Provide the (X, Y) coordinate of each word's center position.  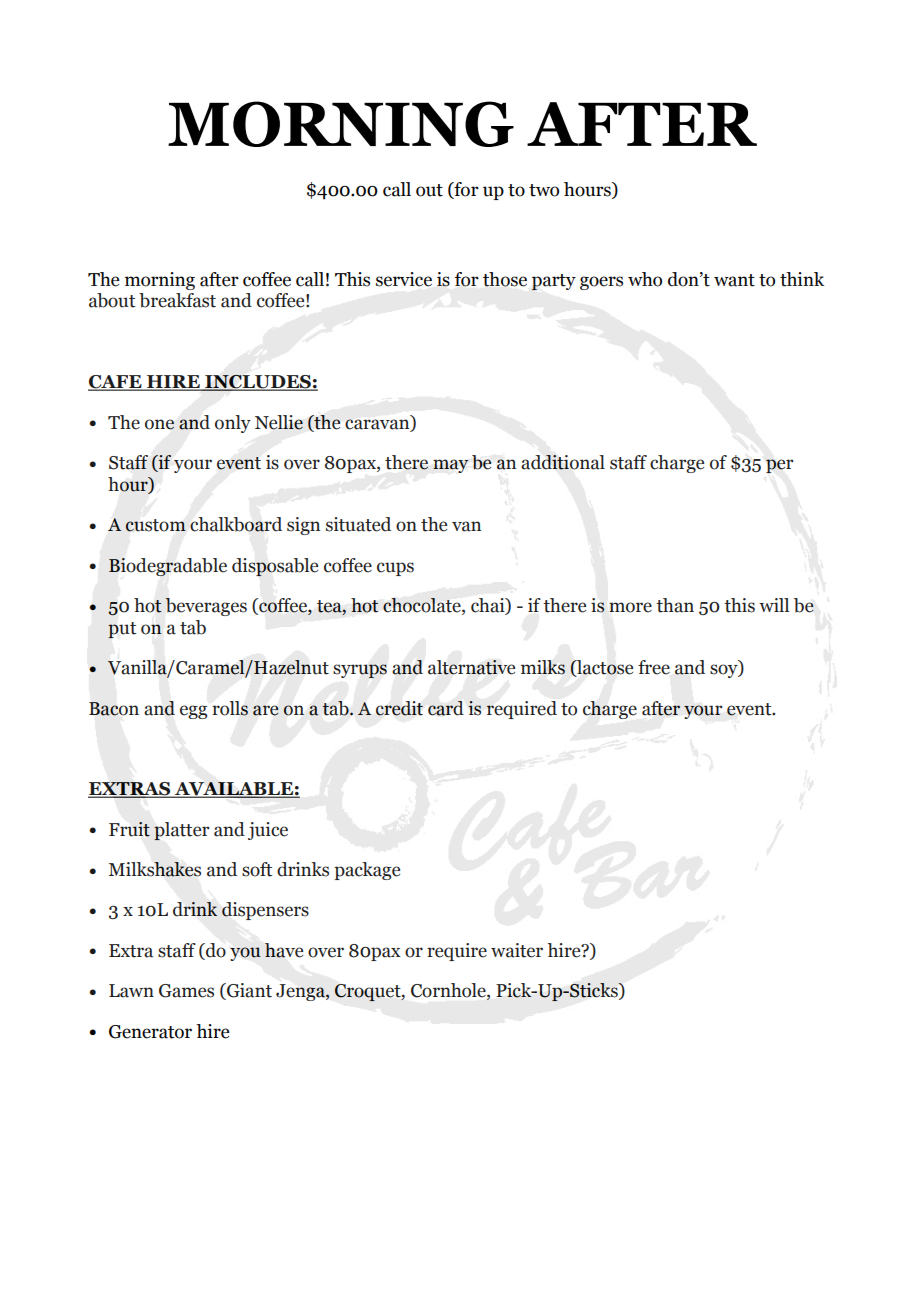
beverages (206, 607)
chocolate (423, 606)
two (544, 190)
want (734, 280)
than (675, 605)
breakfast (177, 300)
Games (186, 991)
